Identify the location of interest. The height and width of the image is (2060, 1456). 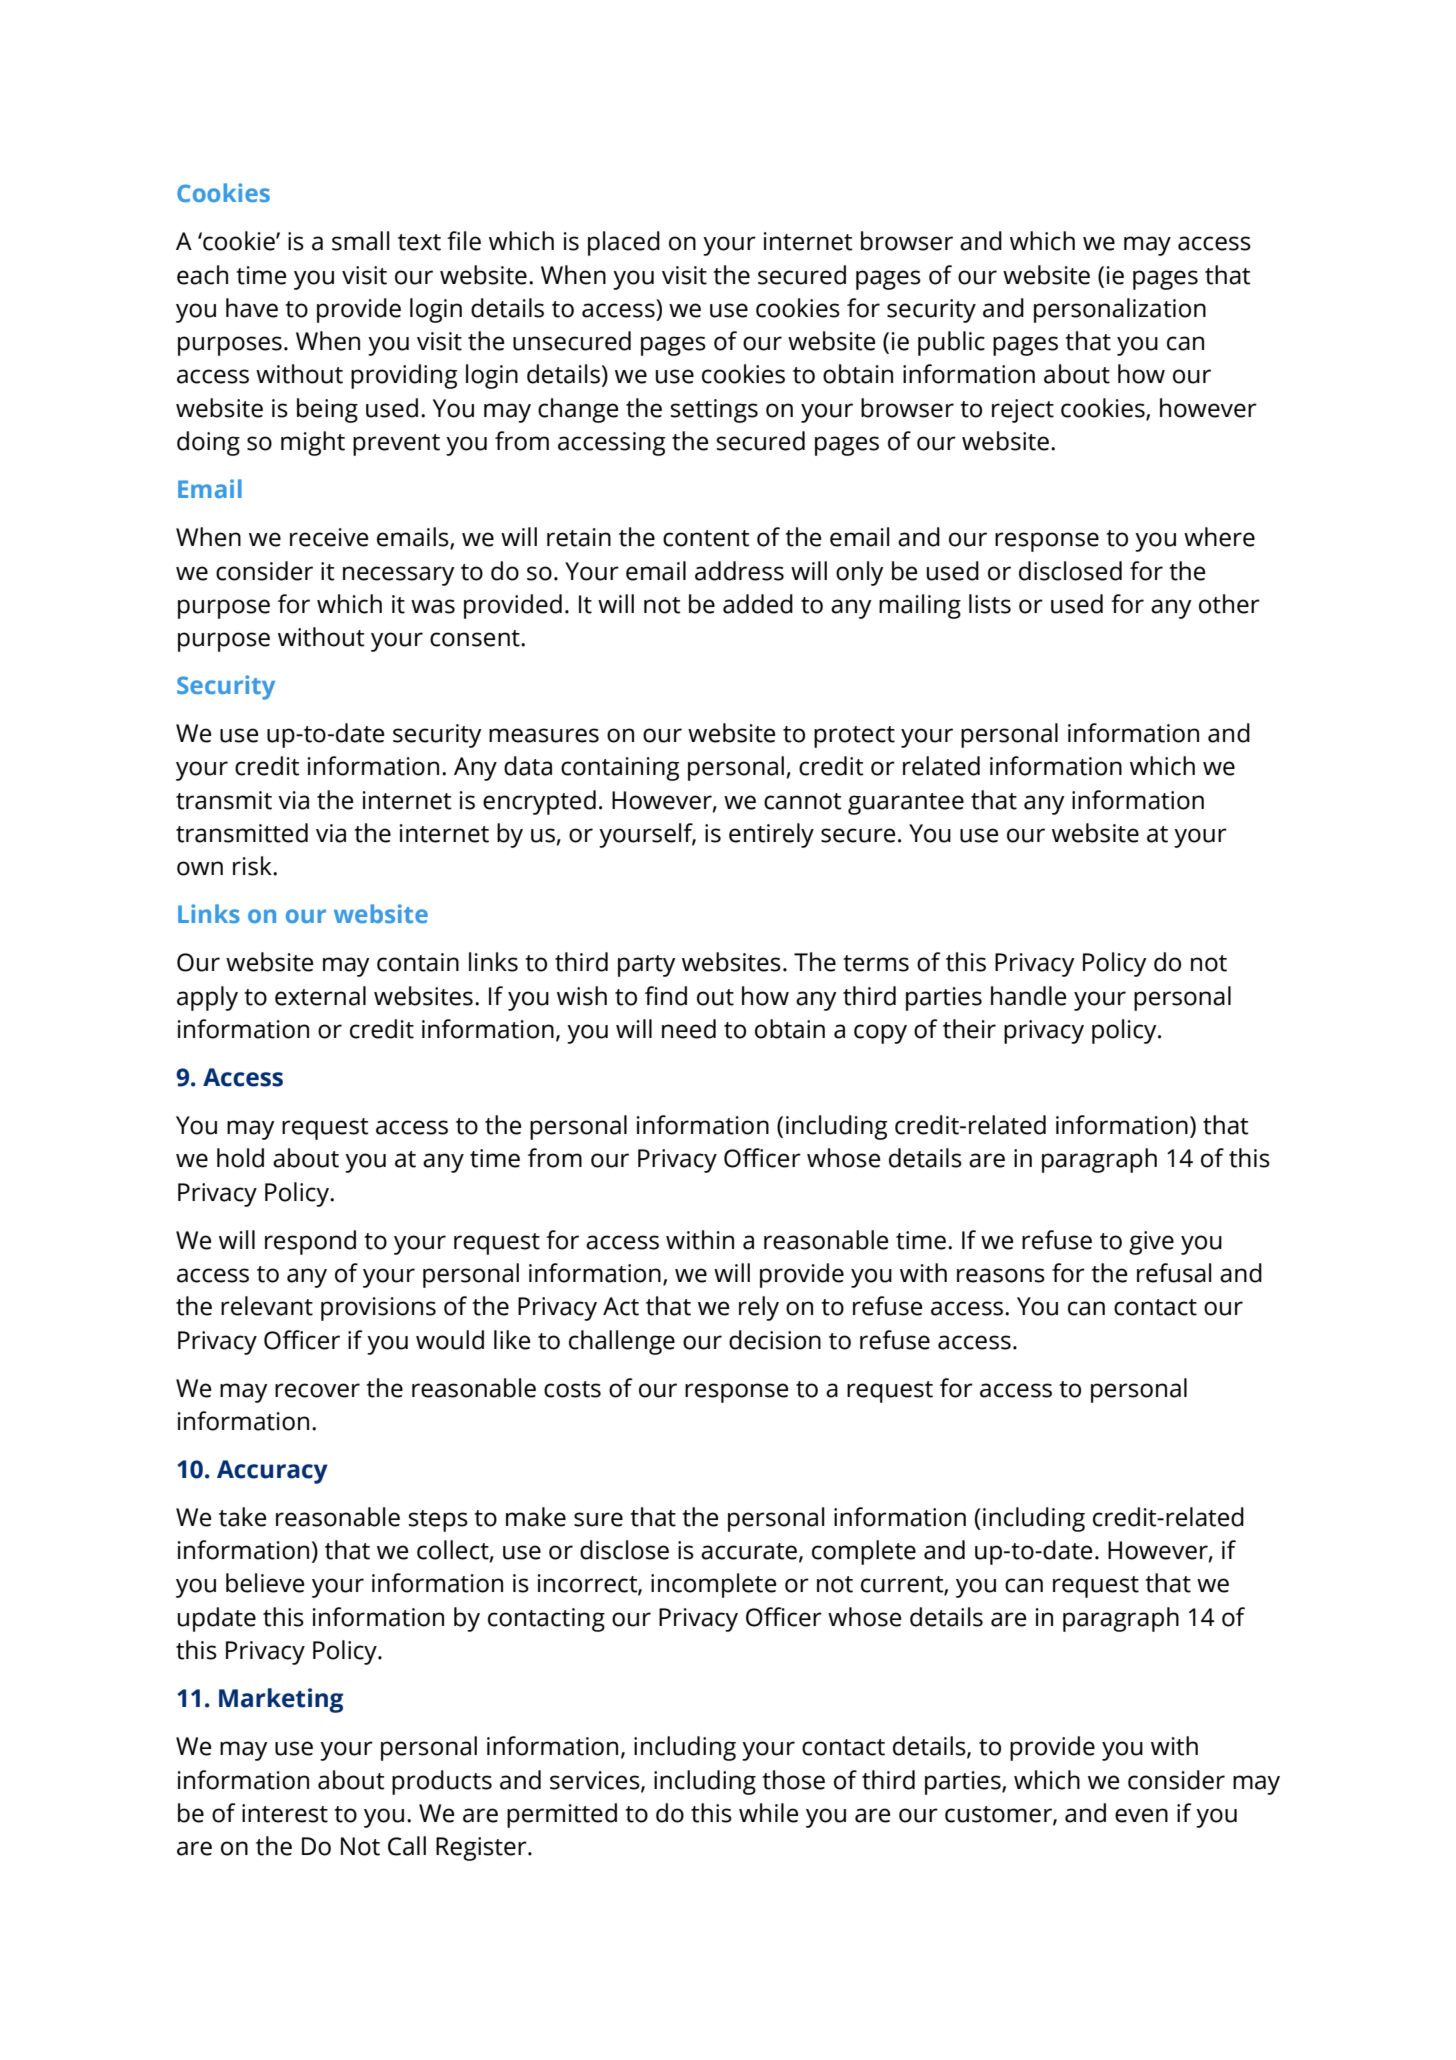
(285, 1813).
